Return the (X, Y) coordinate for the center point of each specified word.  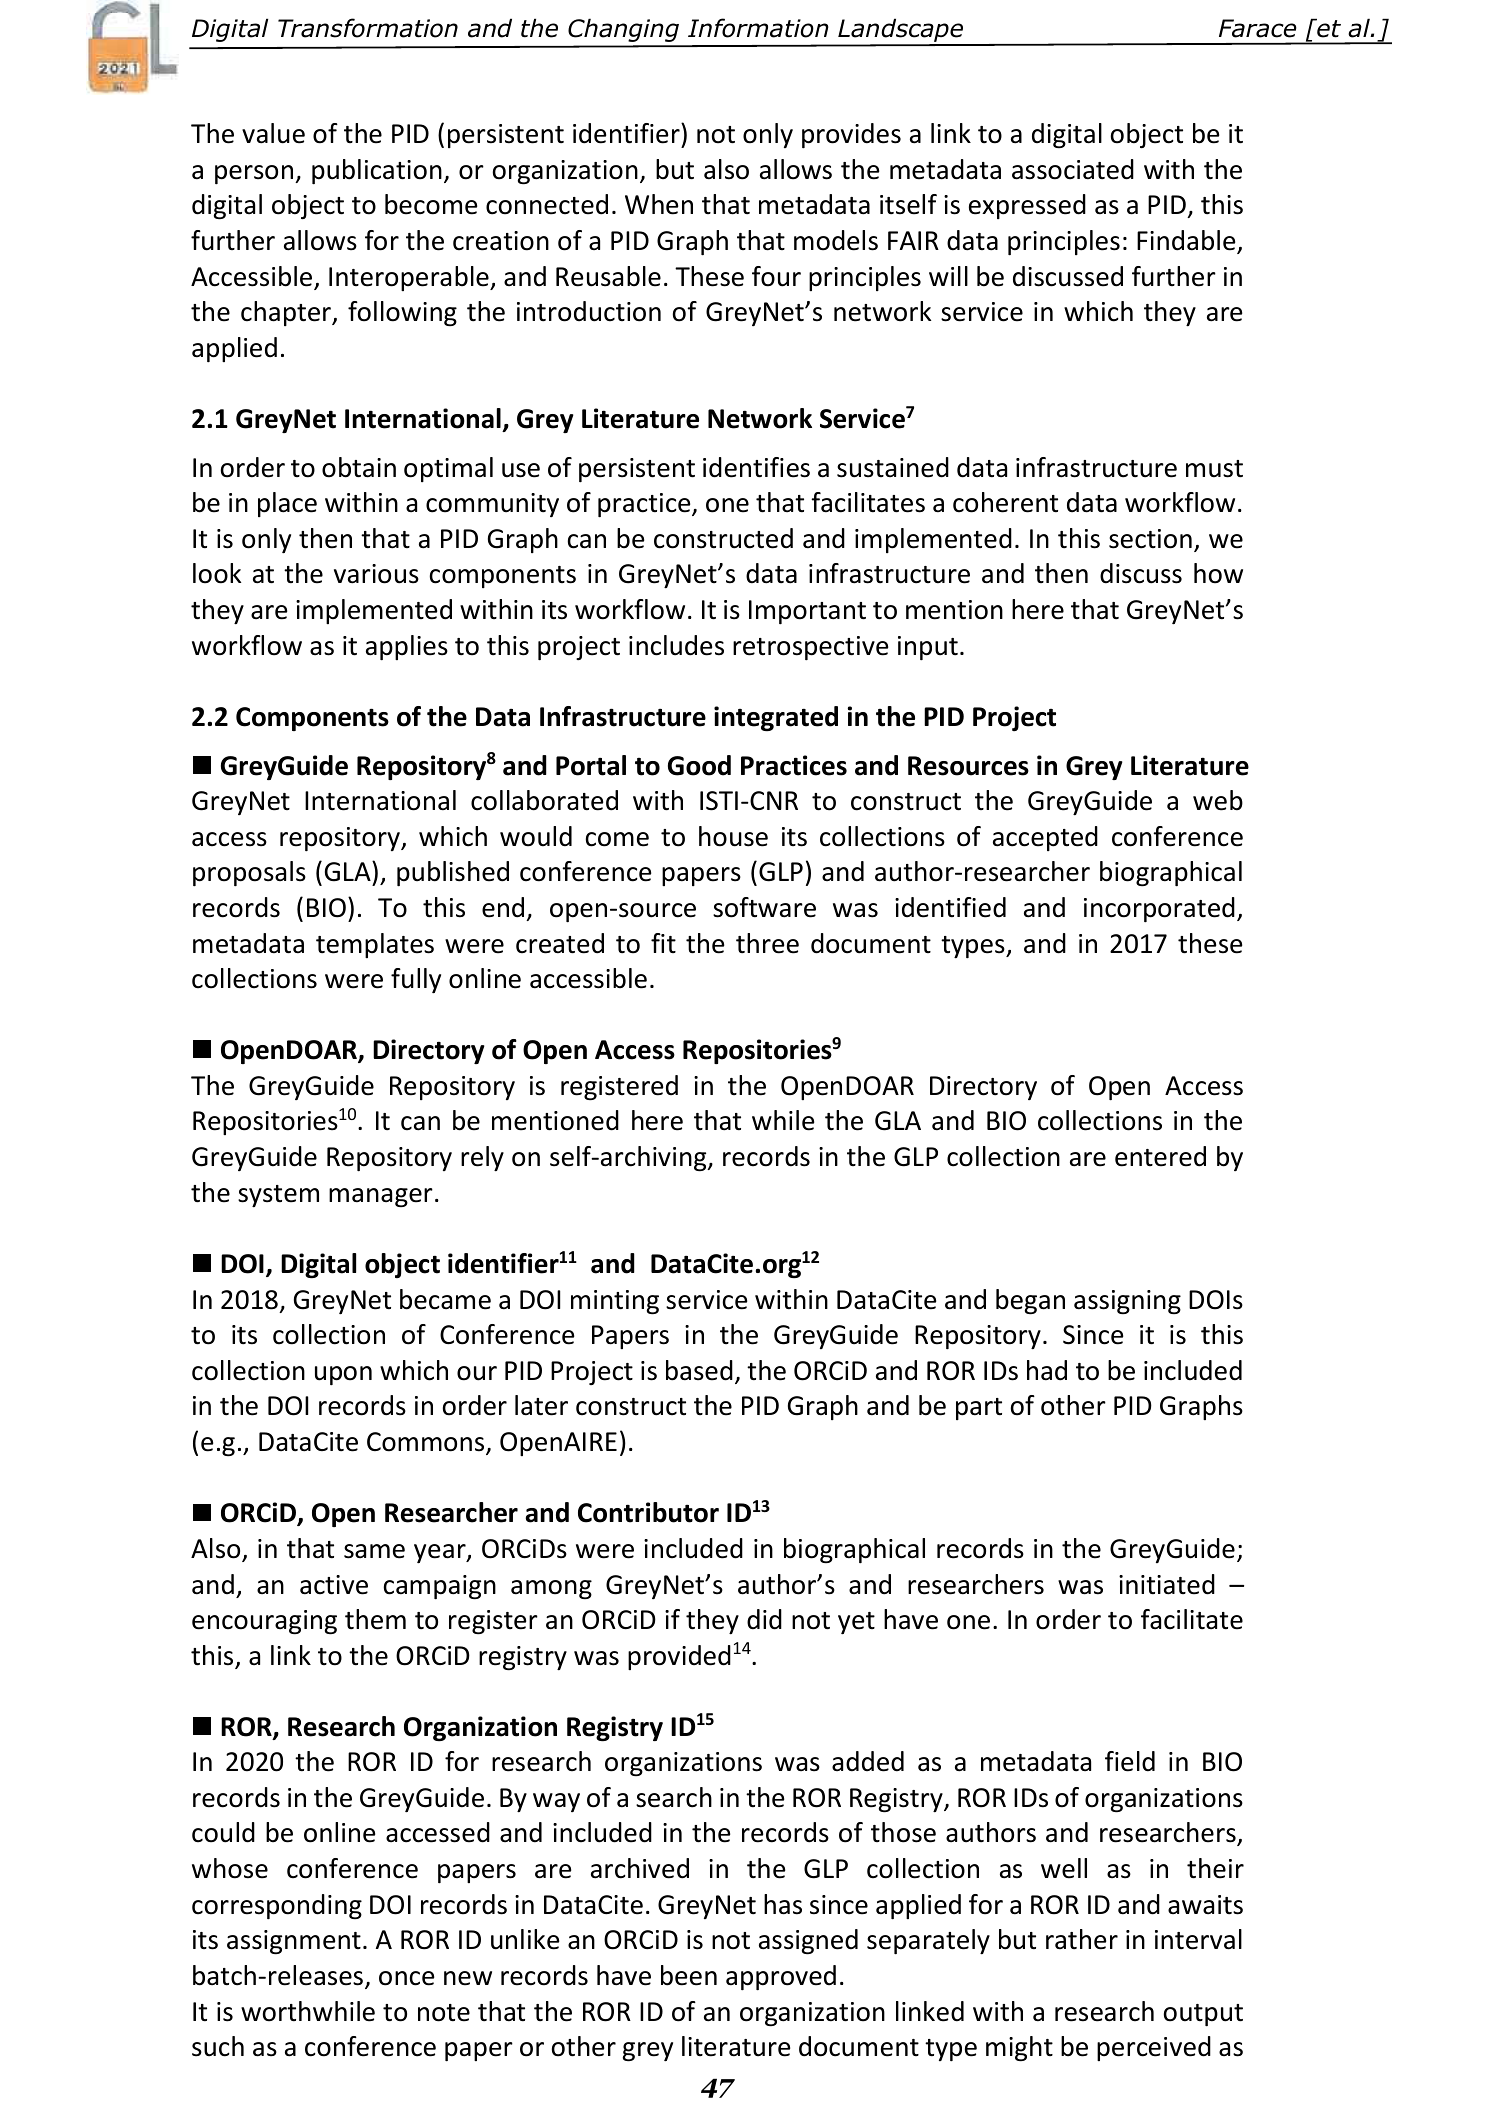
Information (758, 28)
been (689, 1975)
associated (1073, 169)
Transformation (368, 28)
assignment (294, 1942)
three (767, 943)
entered (1160, 1156)
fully (416, 980)
